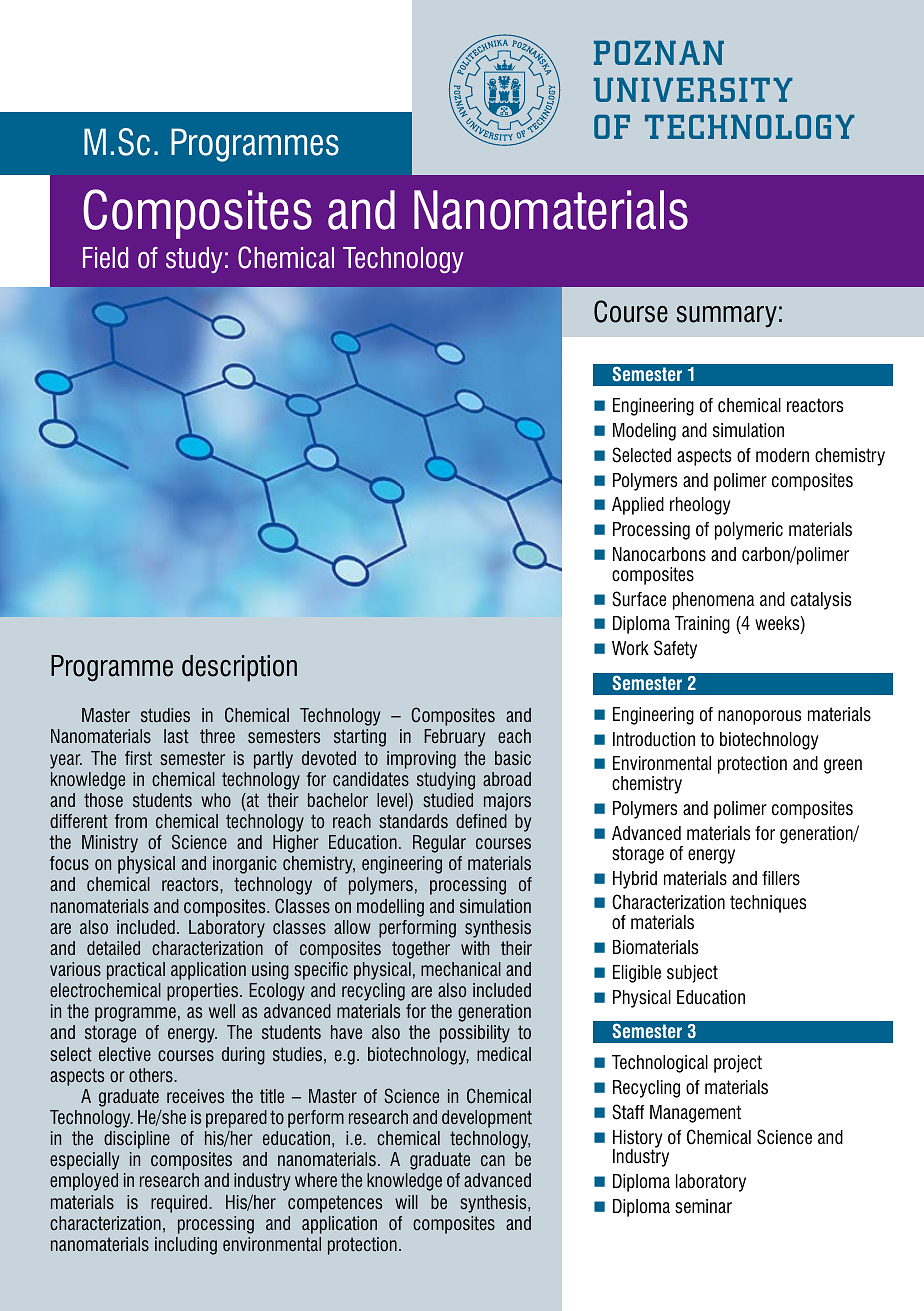  Describe the element at coordinates (454, 738) in the screenshot. I see `February` at that location.
